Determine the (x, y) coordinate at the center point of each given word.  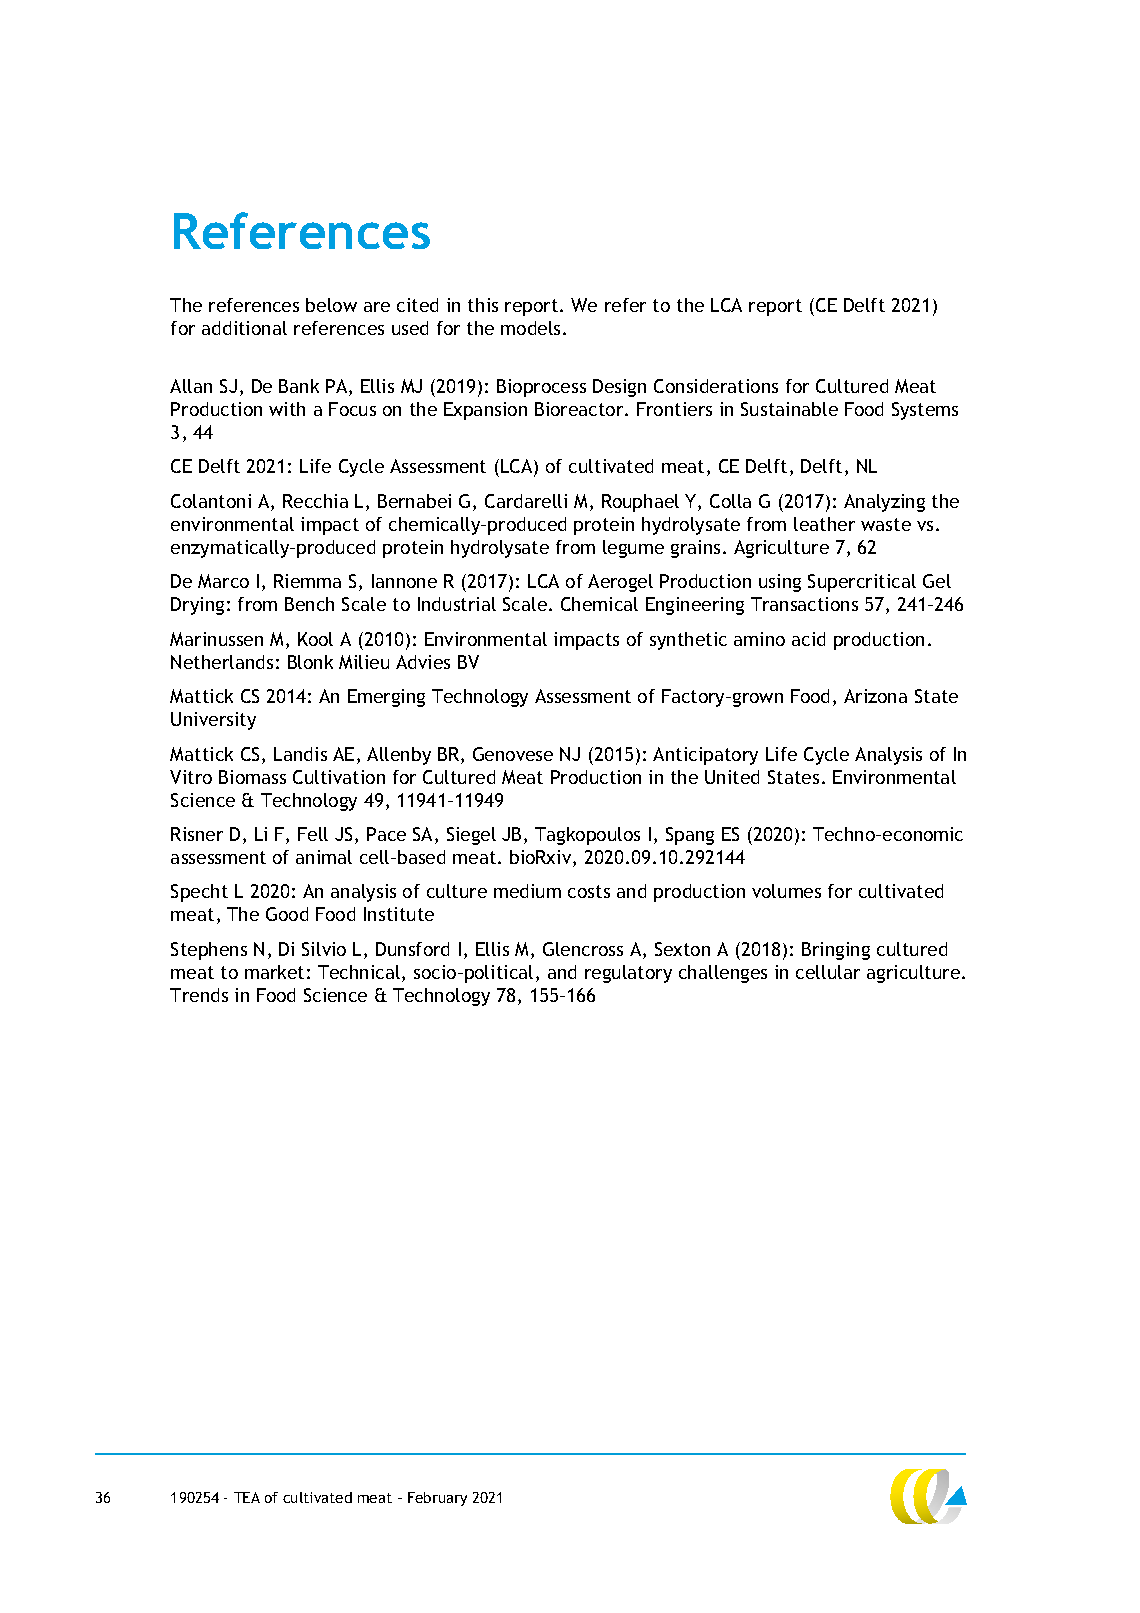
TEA (247, 1497)
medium (527, 891)
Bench (309, 604)
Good (287, 914)
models (530, 328)
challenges (723, 974)
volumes (786, 891)
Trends (199, 995)
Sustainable (789, 409)
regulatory (628, 974)
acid (808, 639)
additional (244, 328)
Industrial (457, 604)
